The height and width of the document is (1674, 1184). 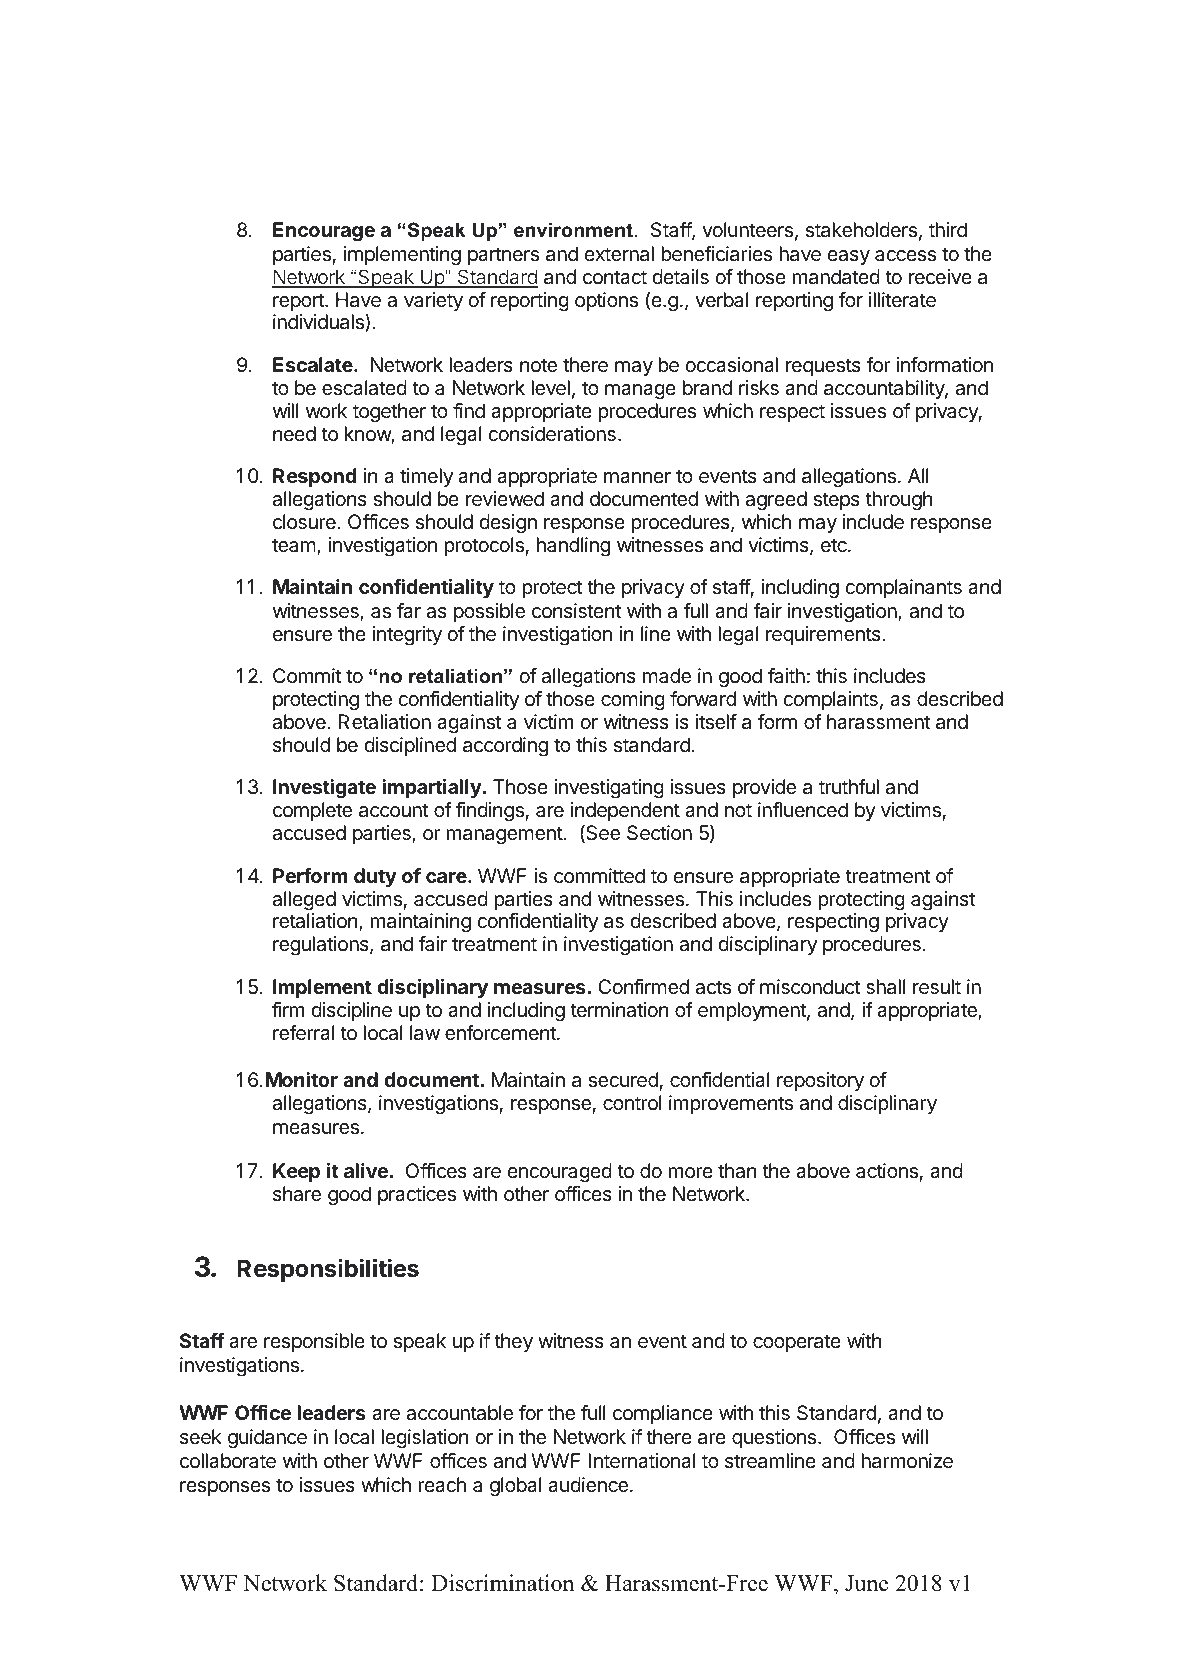 What do you see at coordinates (228, 1461) in the document?
I see `collaborate` at bounding box center [228, 1461].
